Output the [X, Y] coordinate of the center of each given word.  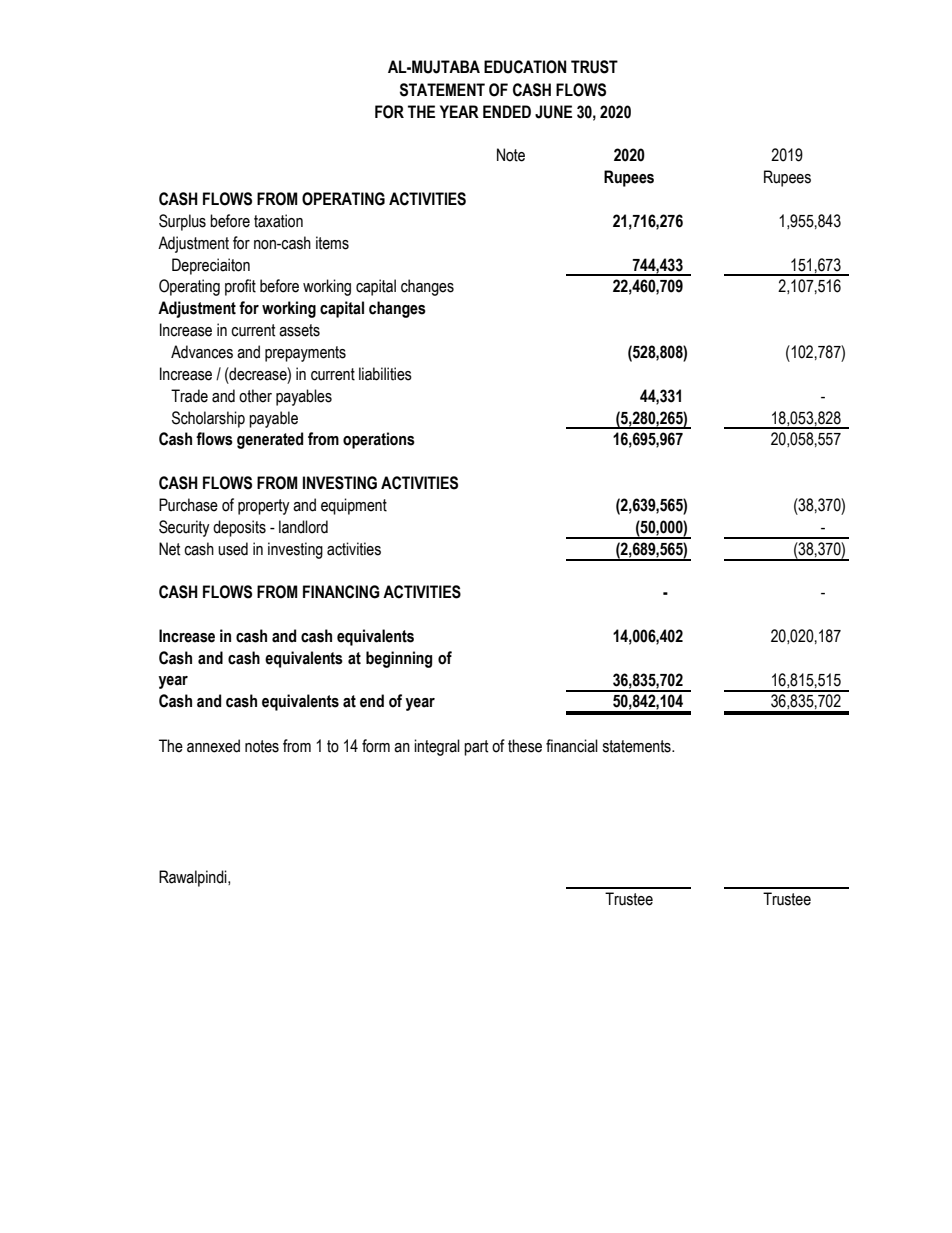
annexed [213, 746]
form [376, 746]
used [233, 549]
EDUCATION [525, 67]
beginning [399, 659]
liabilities [385, 374]
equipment [354, 506]
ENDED [507, 111]
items [332, 243]
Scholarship [208, 419]
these [525, 746]
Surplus [182, 222]
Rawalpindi [194, 878]
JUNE [553, 112]
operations [379, 440]
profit [240, 287]
